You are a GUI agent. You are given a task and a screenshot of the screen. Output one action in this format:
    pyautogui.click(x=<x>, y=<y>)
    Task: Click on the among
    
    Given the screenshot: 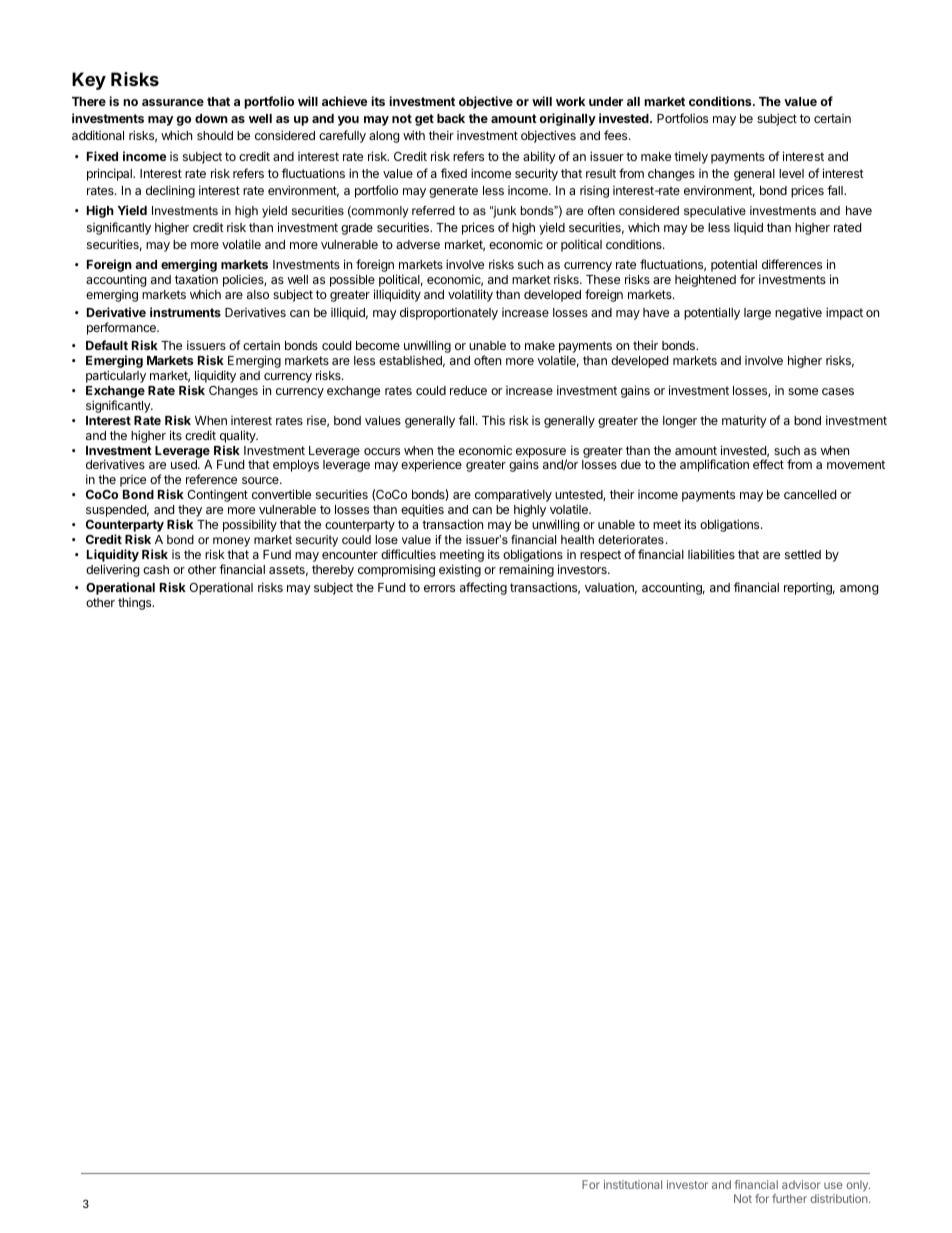 What is the action you would take?
    pyautogui.click(x=859, y=590)
